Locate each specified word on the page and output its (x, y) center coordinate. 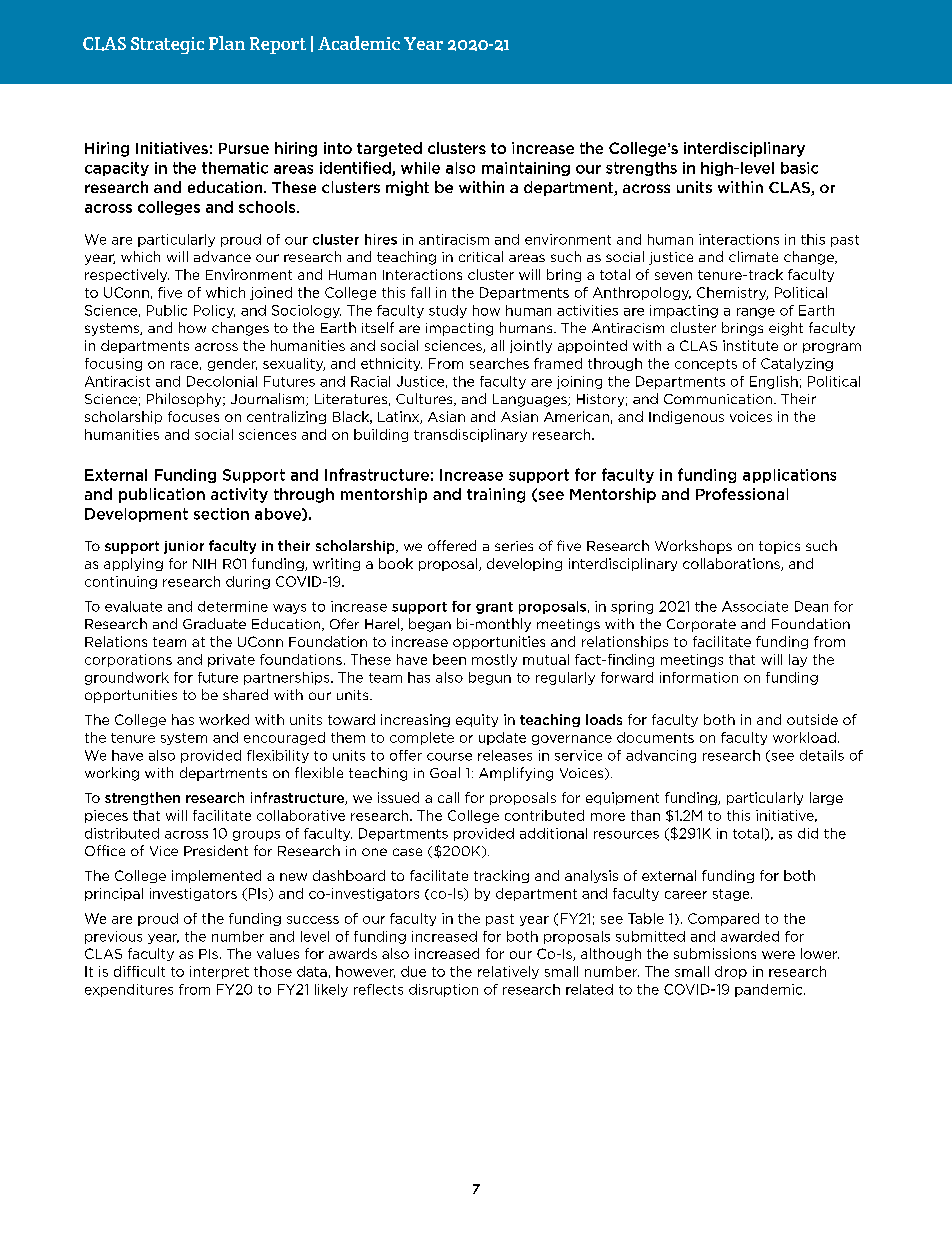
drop (731, 972)
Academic (359, 43)
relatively (508, 972)
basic (799, 168)
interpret (219, 972)
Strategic (167, 45)
